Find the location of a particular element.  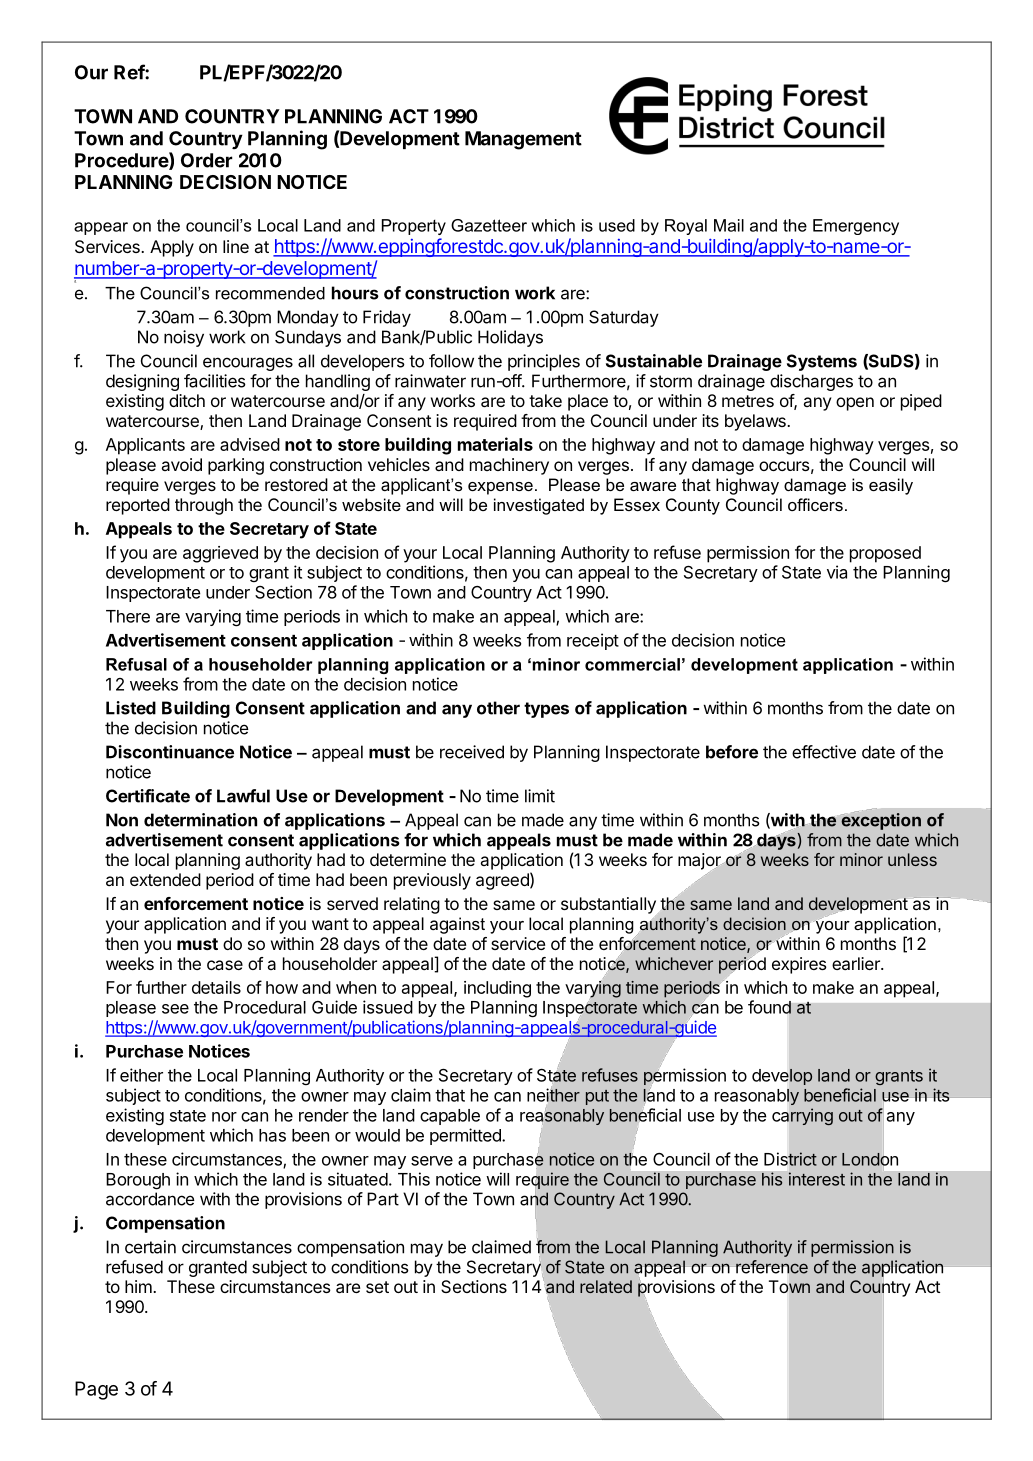

him is located at coordinates (139, 1286).
